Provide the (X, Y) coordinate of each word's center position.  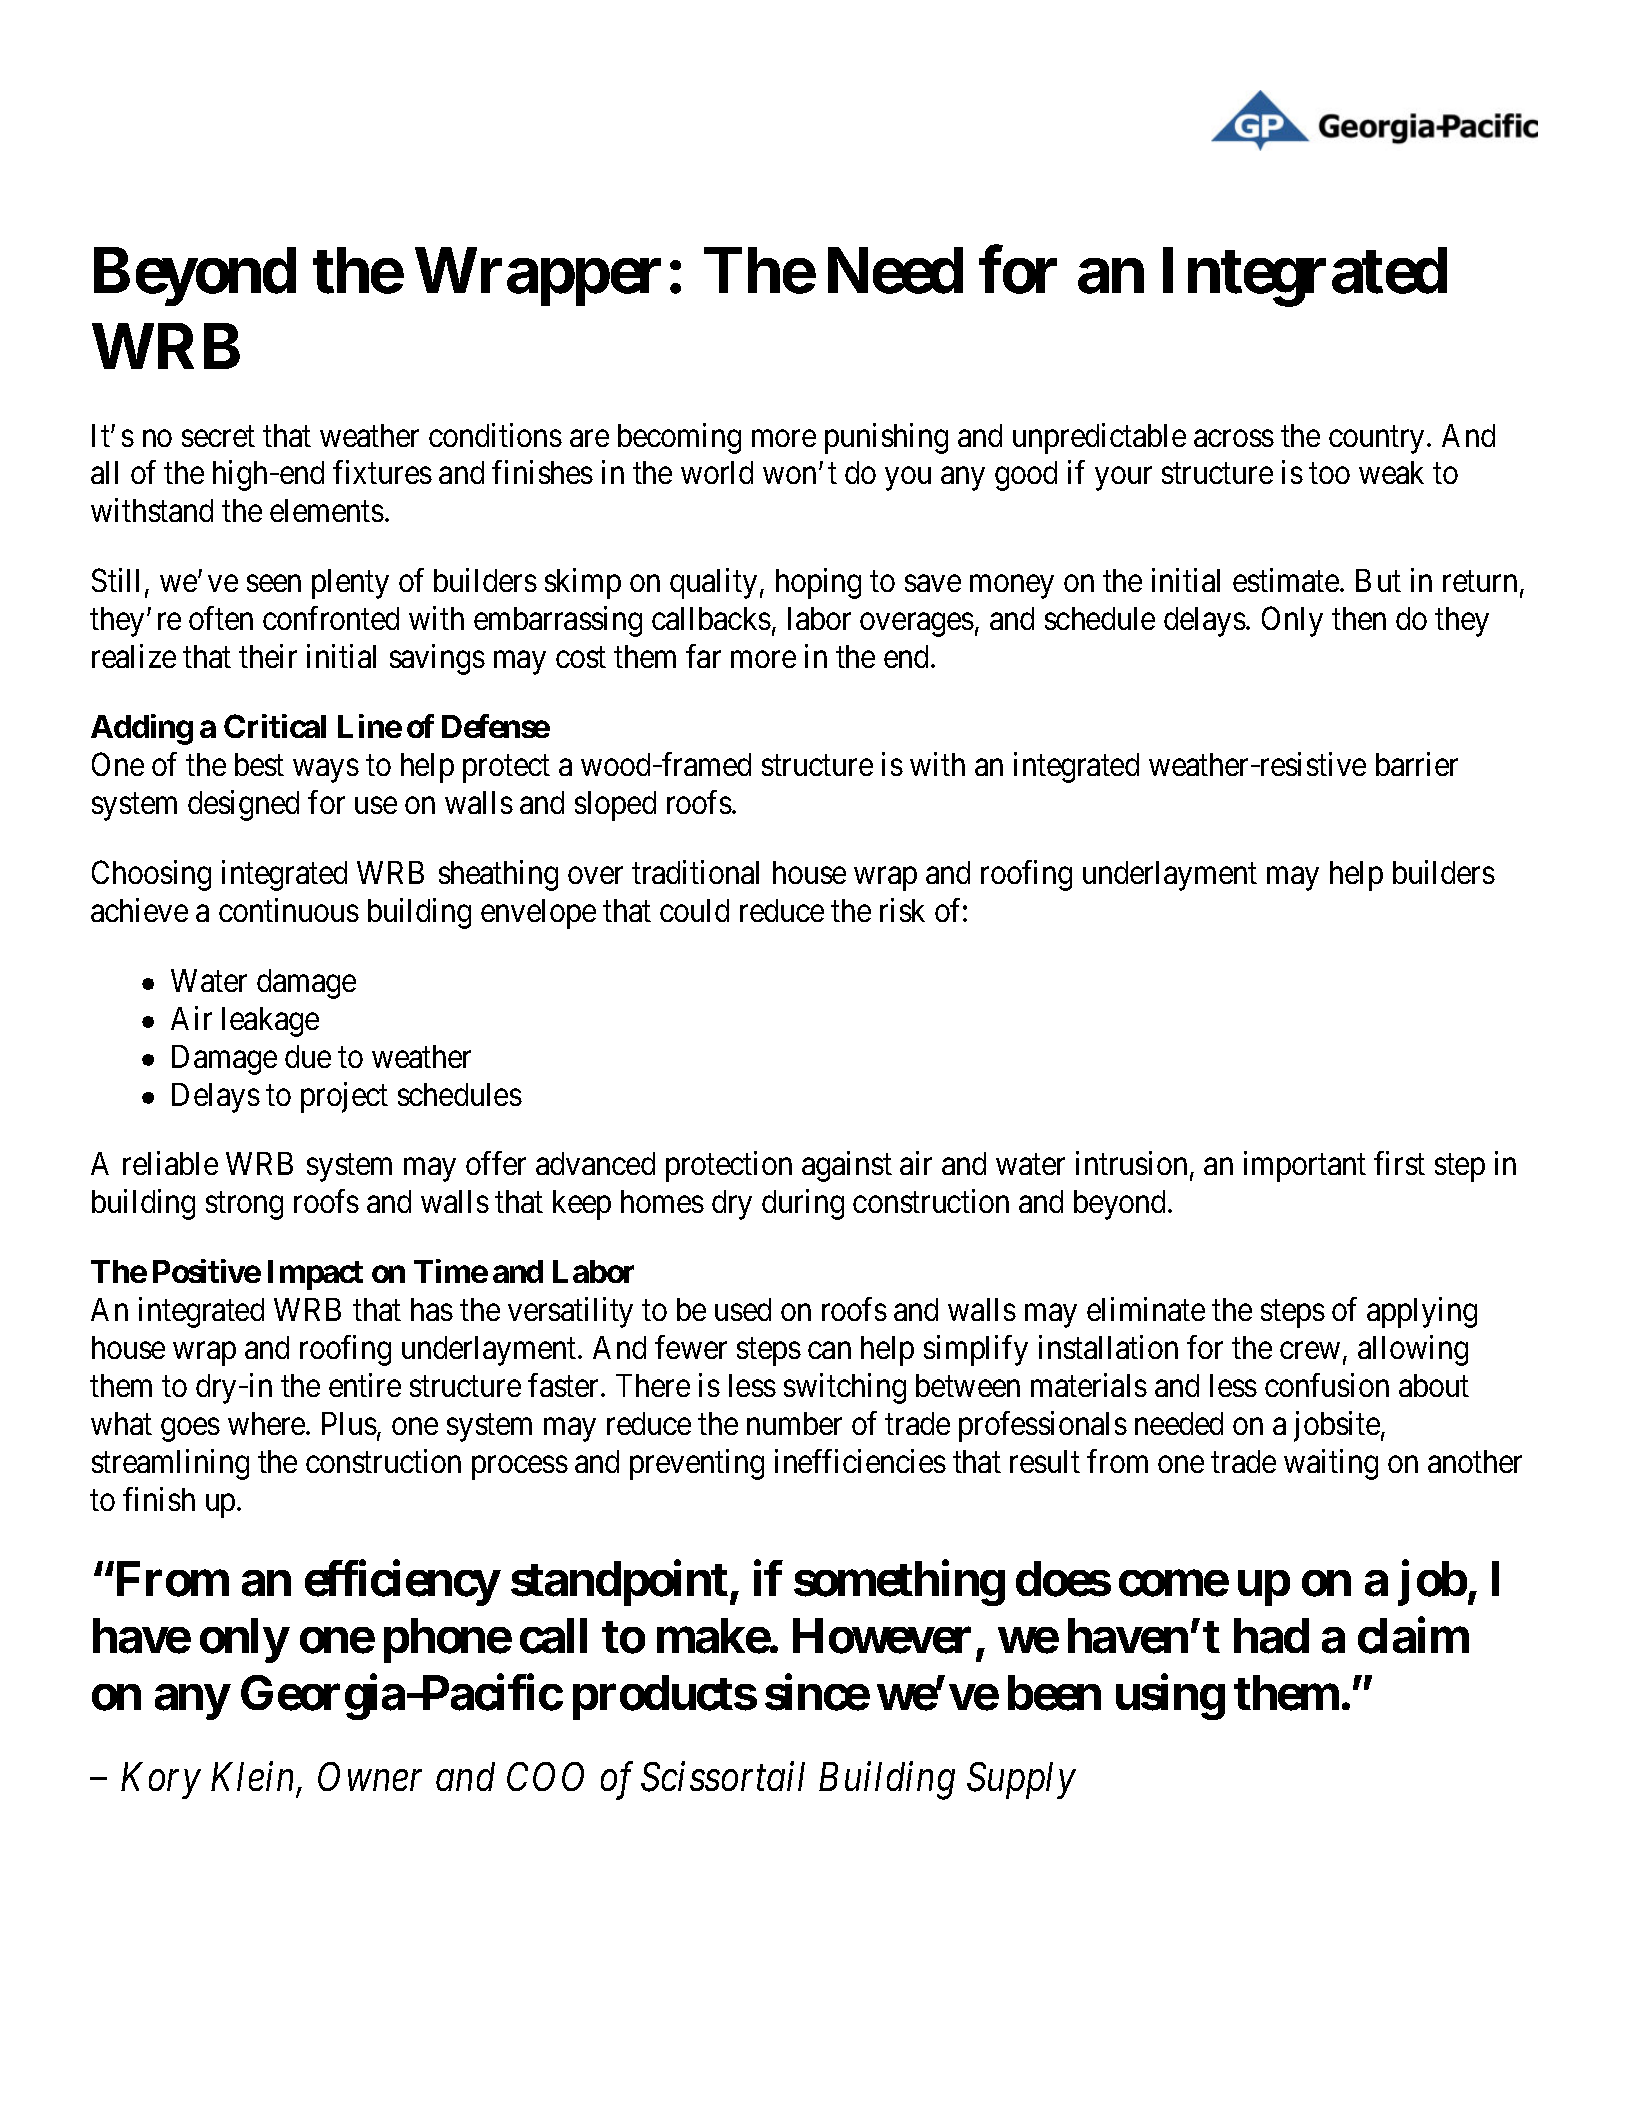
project (344, 1097)
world (717, 472)
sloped (615, 806)
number (794, 1423)
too (1329, 474)
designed (243, 805)
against (847, 1167)
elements (327, 510)
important (1305, 1167)
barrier (1417, 764)
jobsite (1337, 1426)
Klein (254, 1778)
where (267, 1423)
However (882, 1636)
